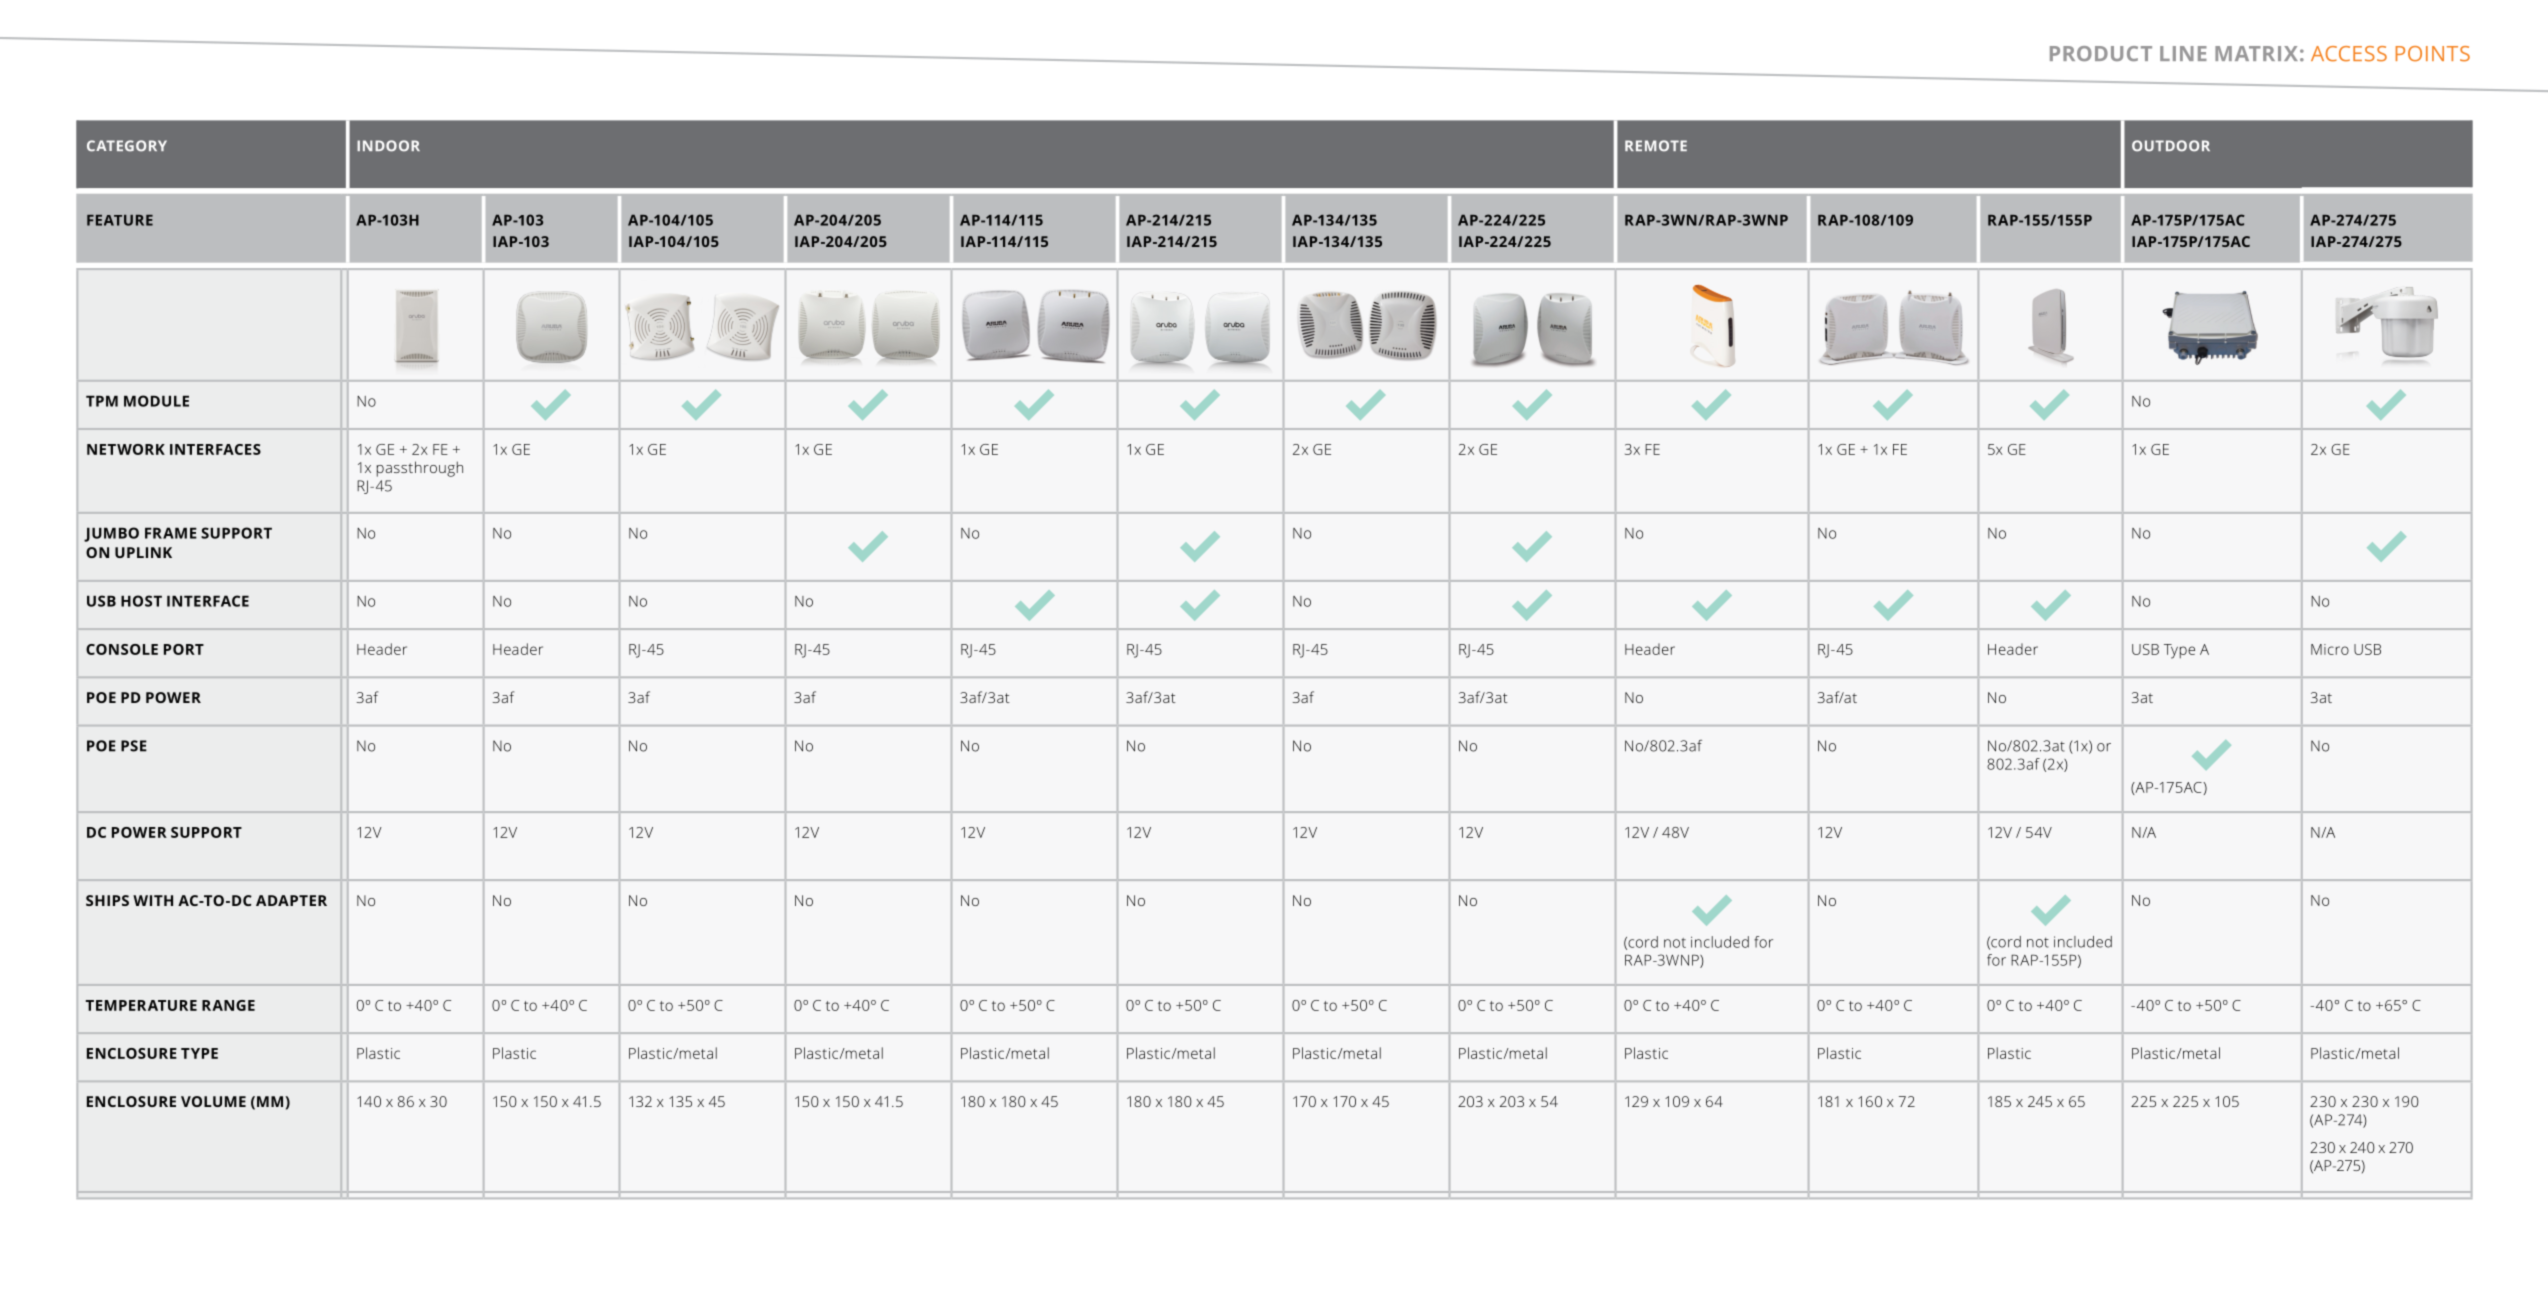 The width and height of the screenshot is (2548, 1312). I want to click on module, so click(156, 401).
